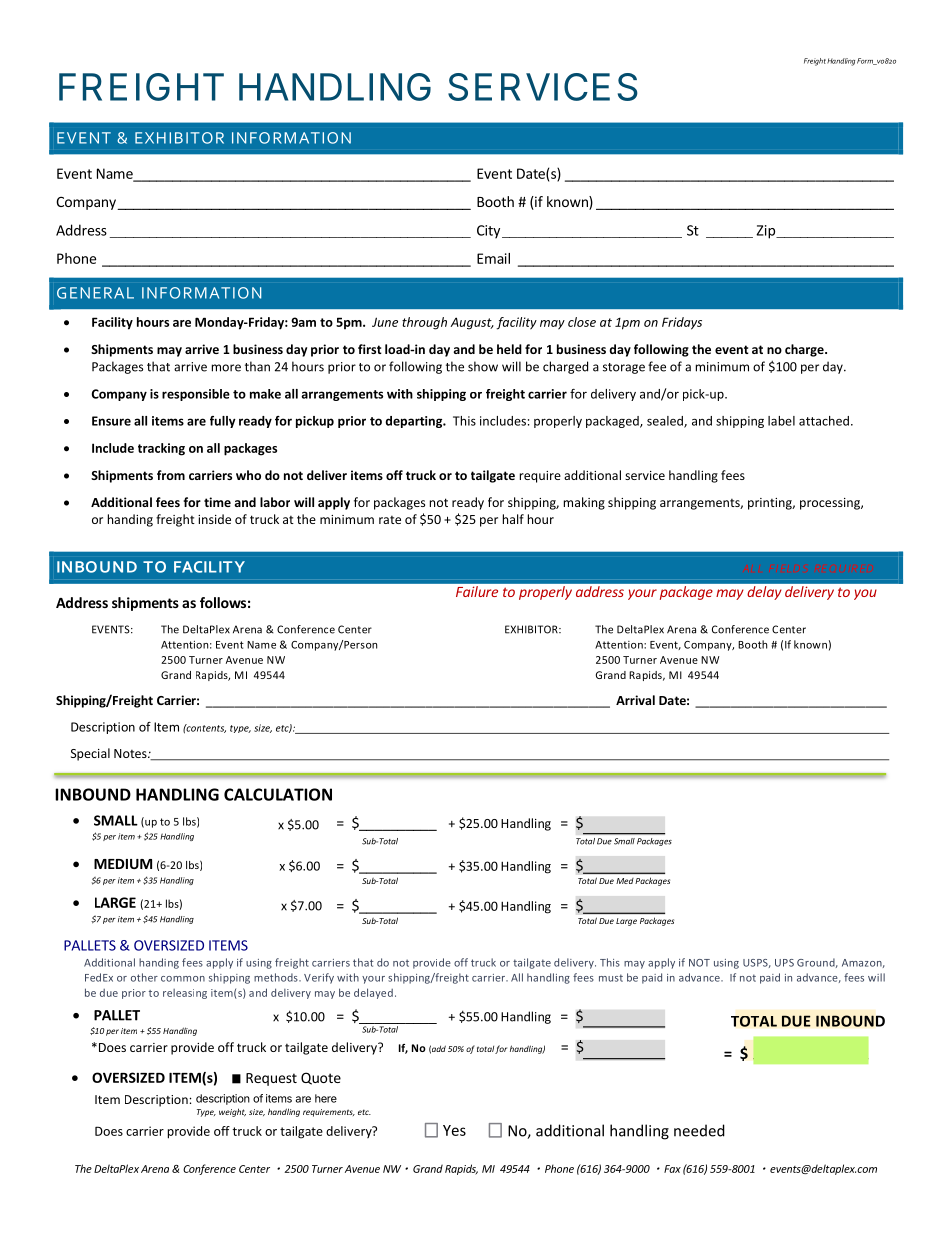 This screenshot has height=1233, width=952. I want to click on GENERAL, so click(95, 293).
